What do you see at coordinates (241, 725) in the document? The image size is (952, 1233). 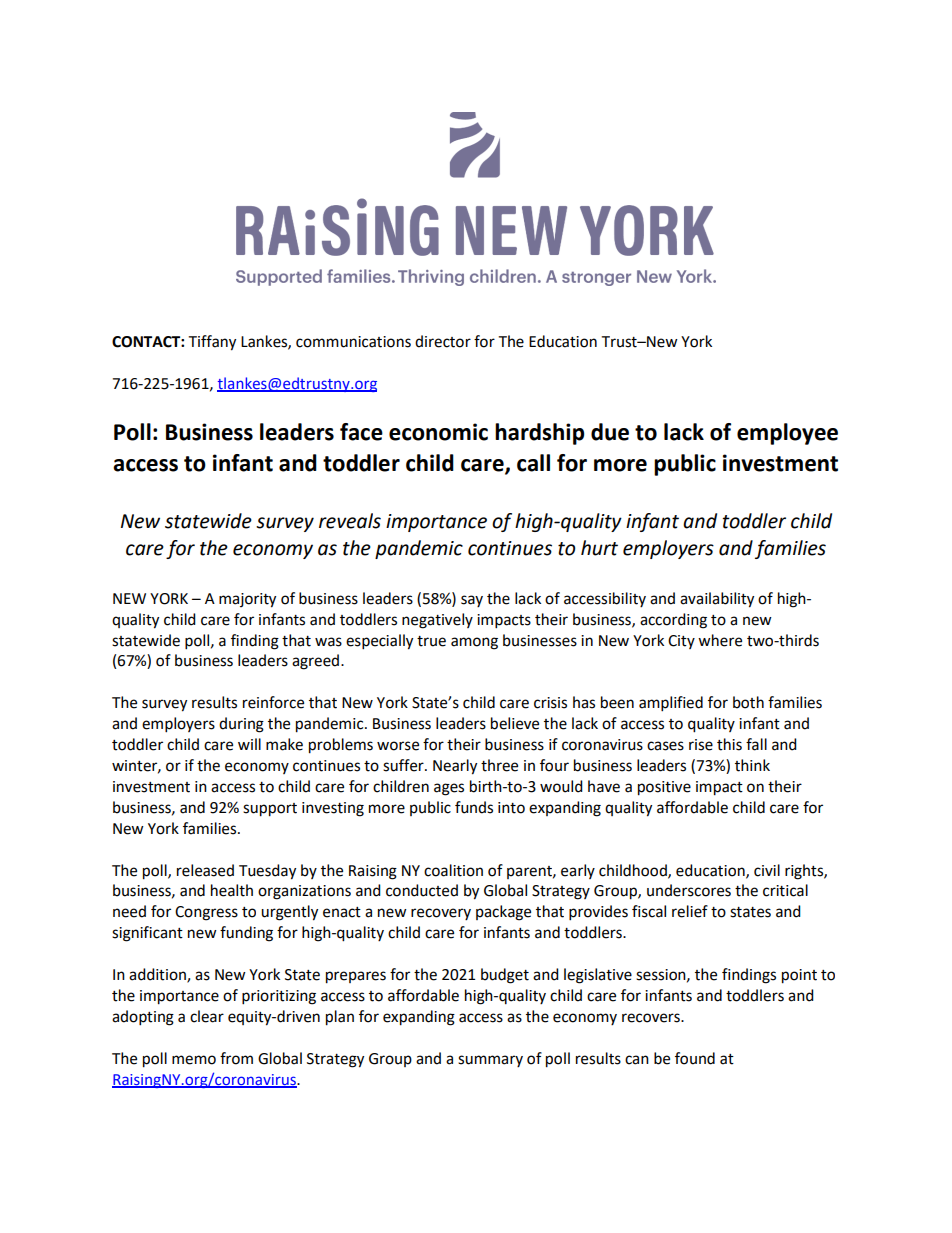 I see `during` at bounding box center [241, 725].
